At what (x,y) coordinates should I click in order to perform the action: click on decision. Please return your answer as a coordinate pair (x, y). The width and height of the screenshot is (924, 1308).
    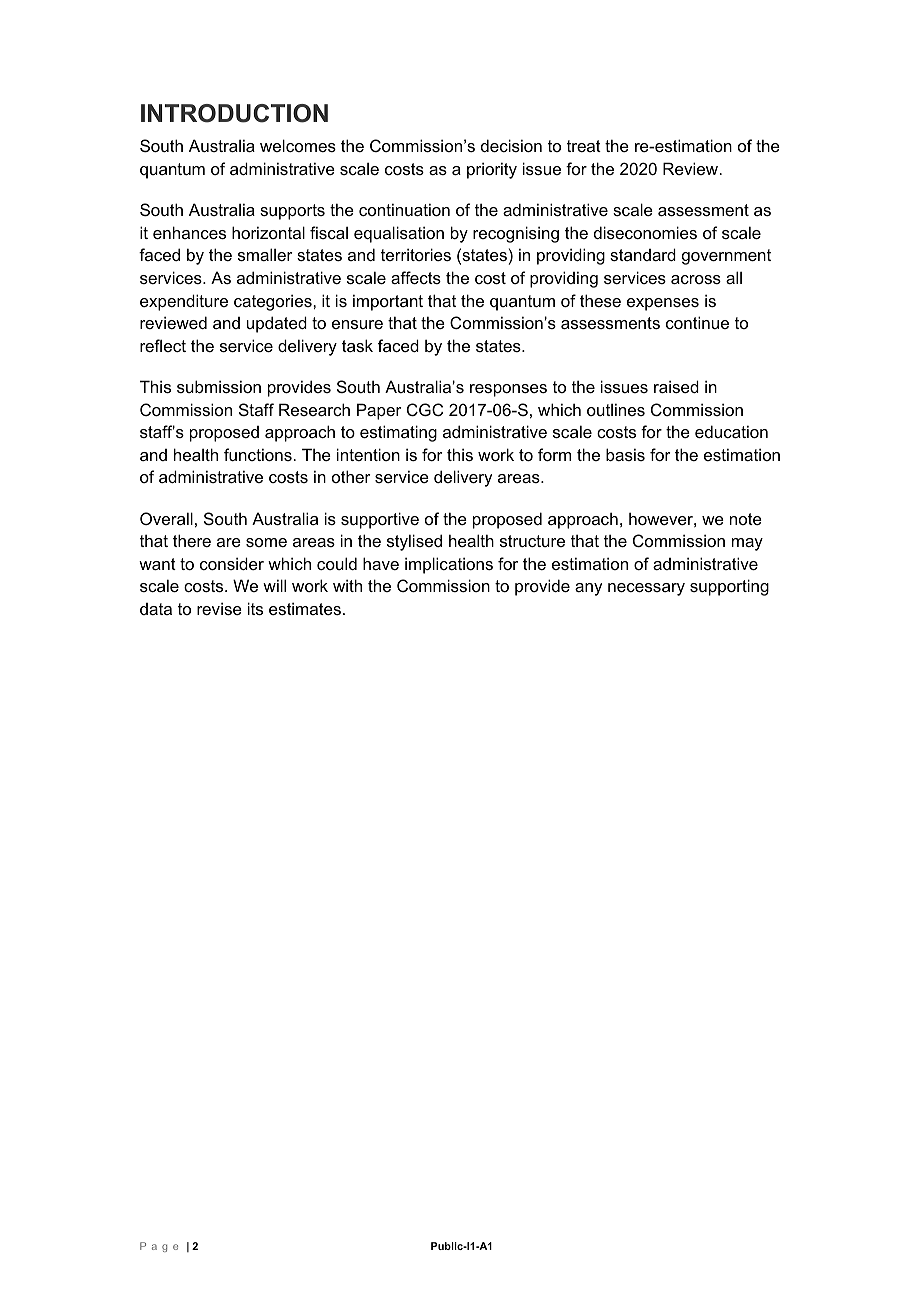
    Looking at the image, I should click on (511, 145).
